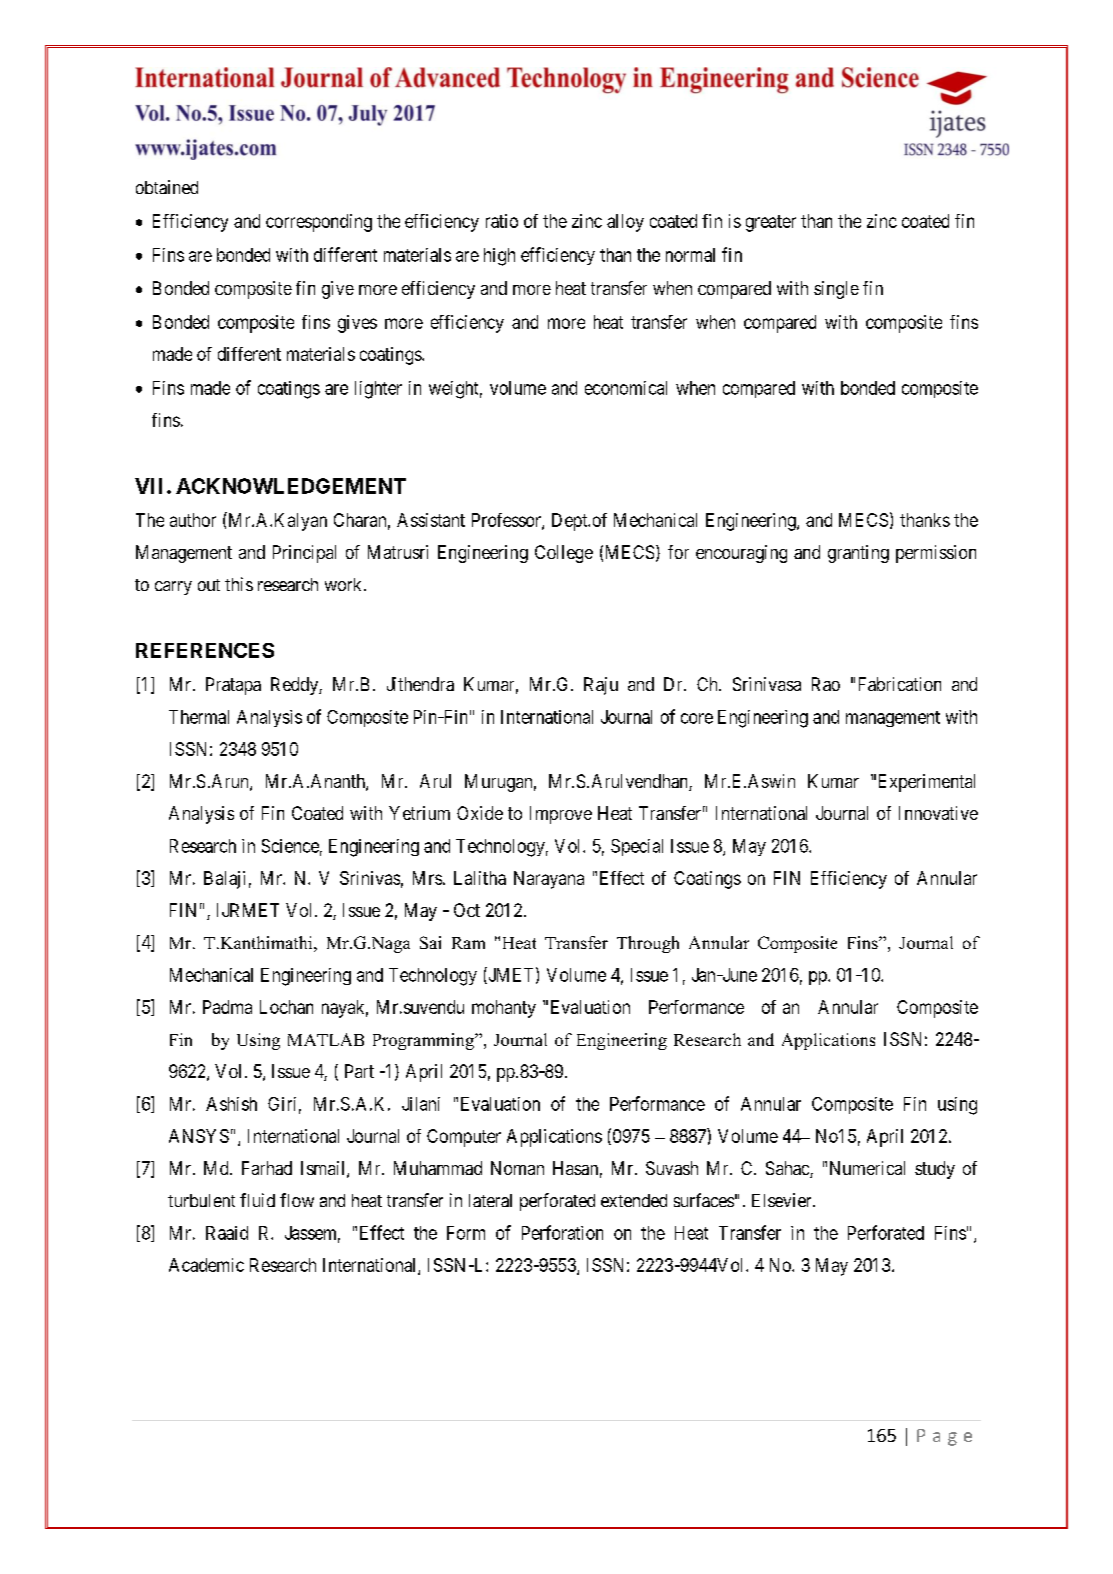 This document has height=1574, width=1113. What do you see at coordinates (549, 880) in the document?
I see `Narayana` at bounding box center [549, 880].
